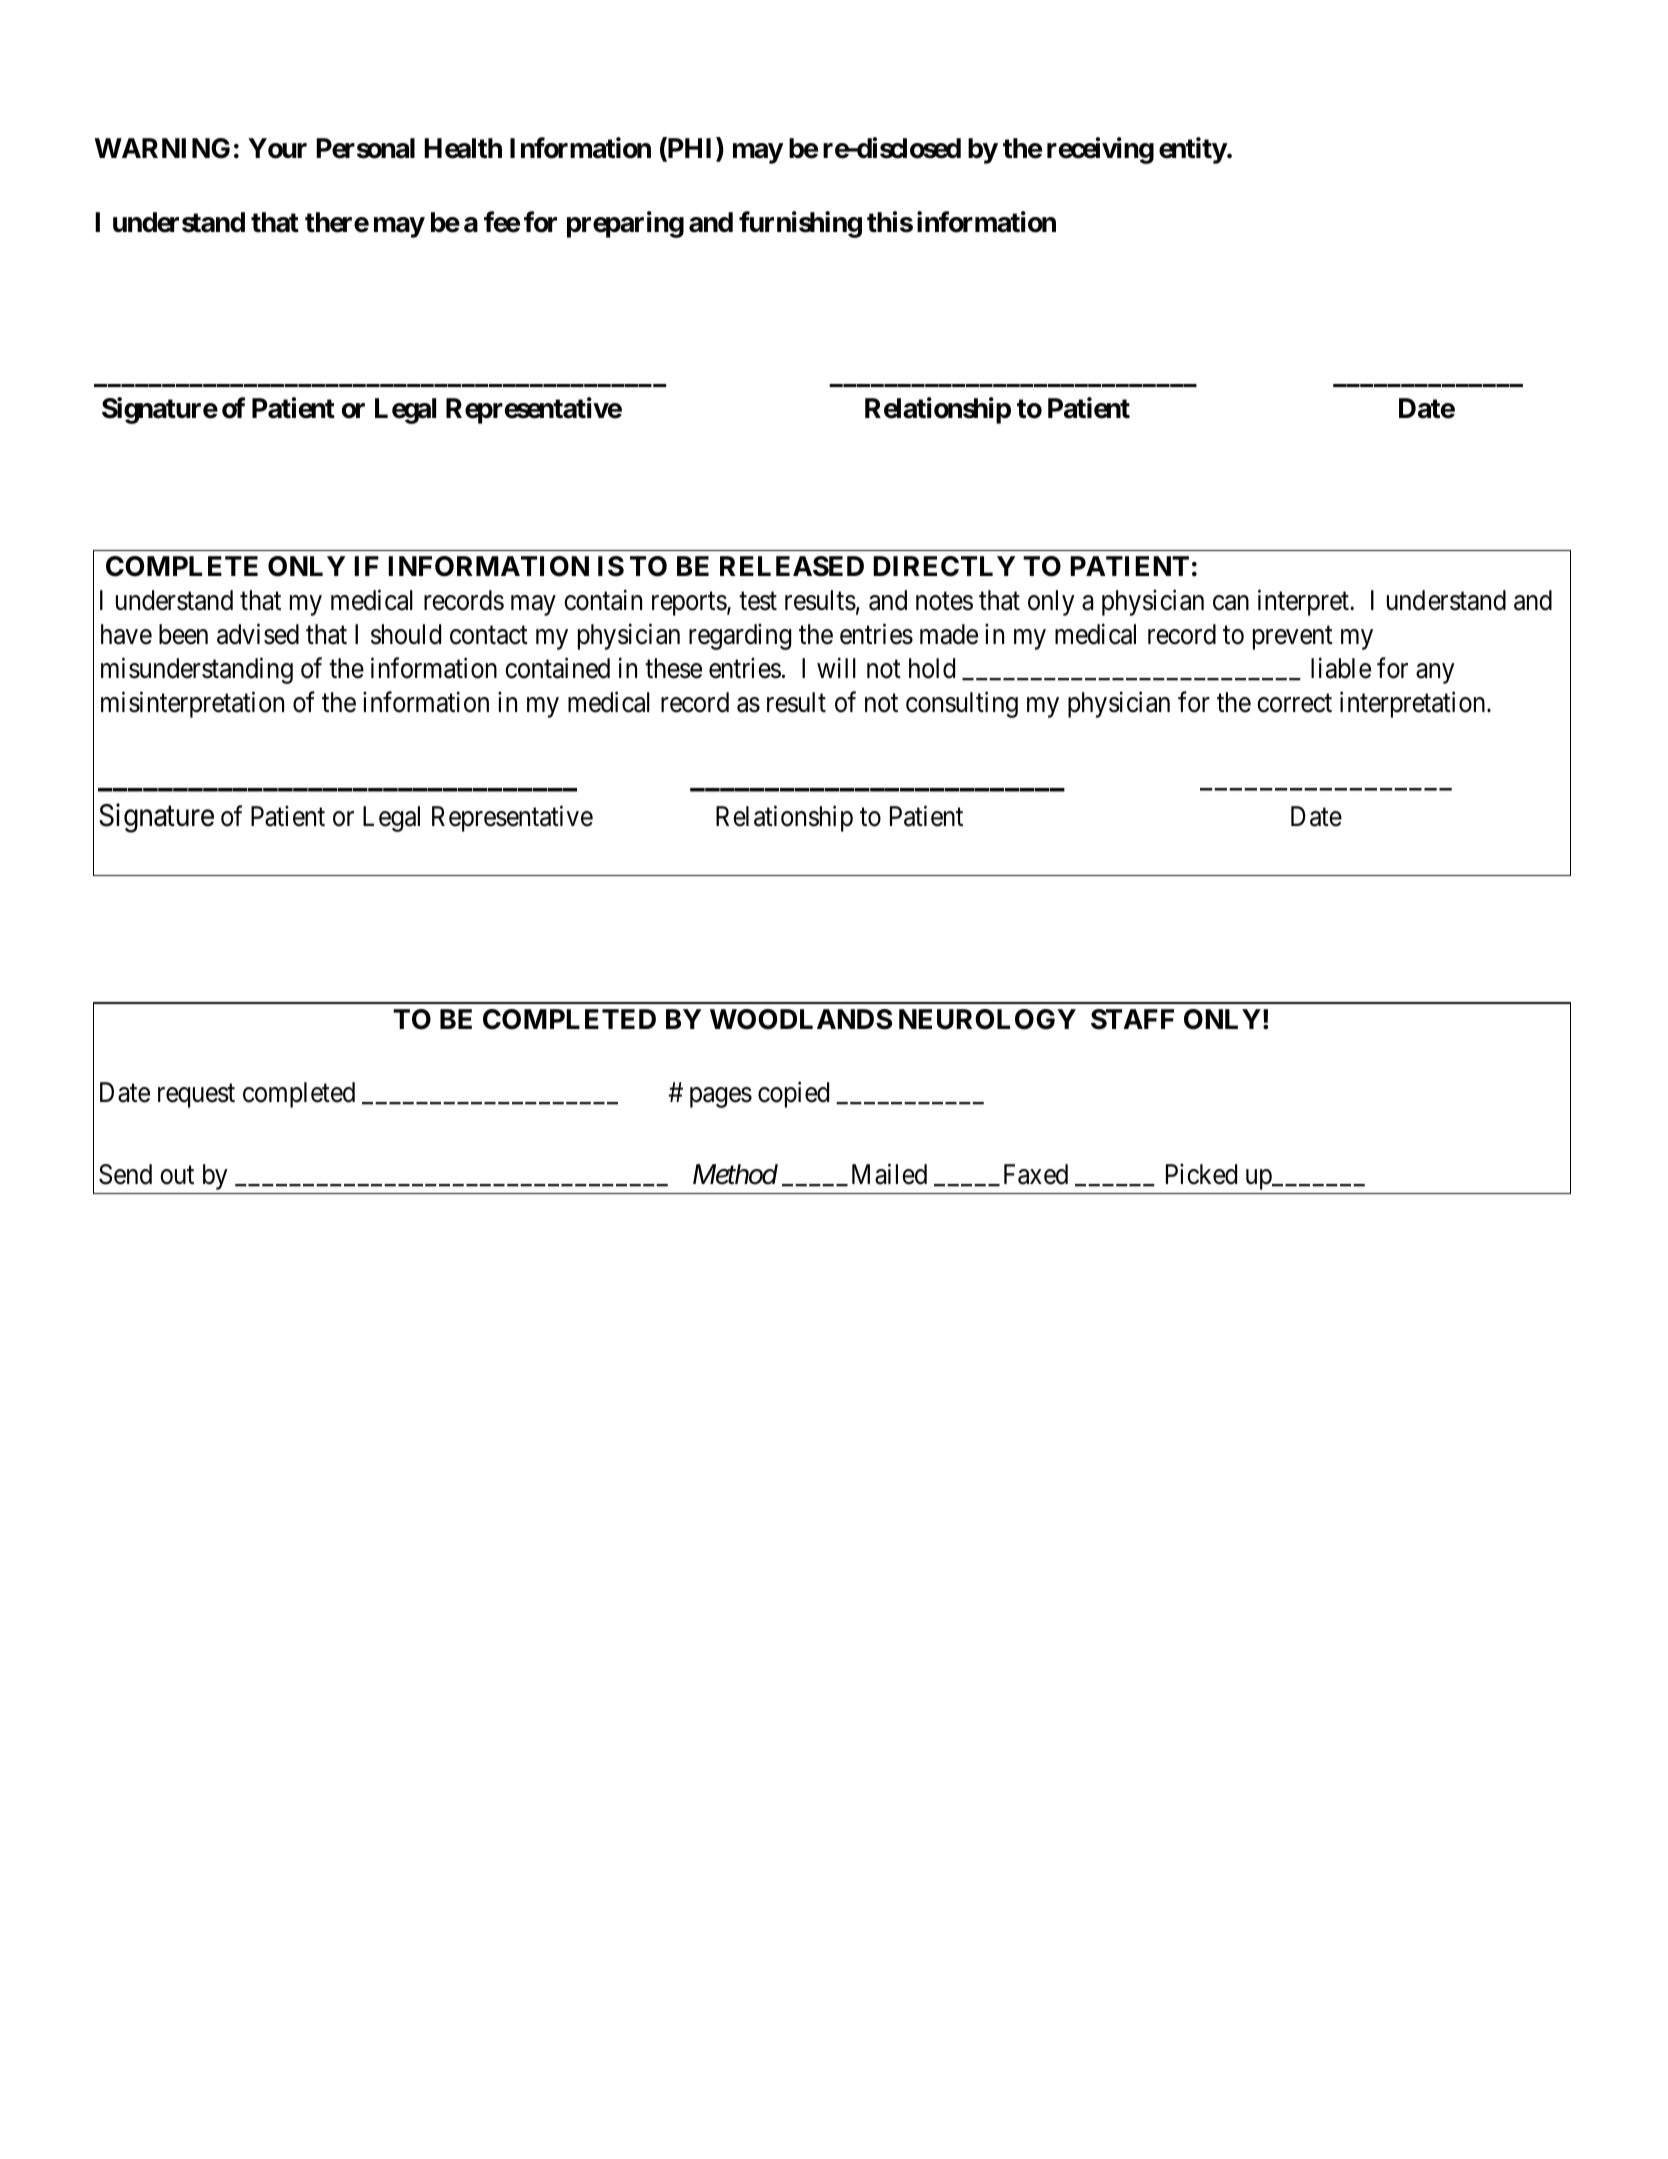 The image size is (1668, 2159). What do you see at coordinates (258, 634) in the screenshot?
I see `advised` at bounding box center [258, 634].
